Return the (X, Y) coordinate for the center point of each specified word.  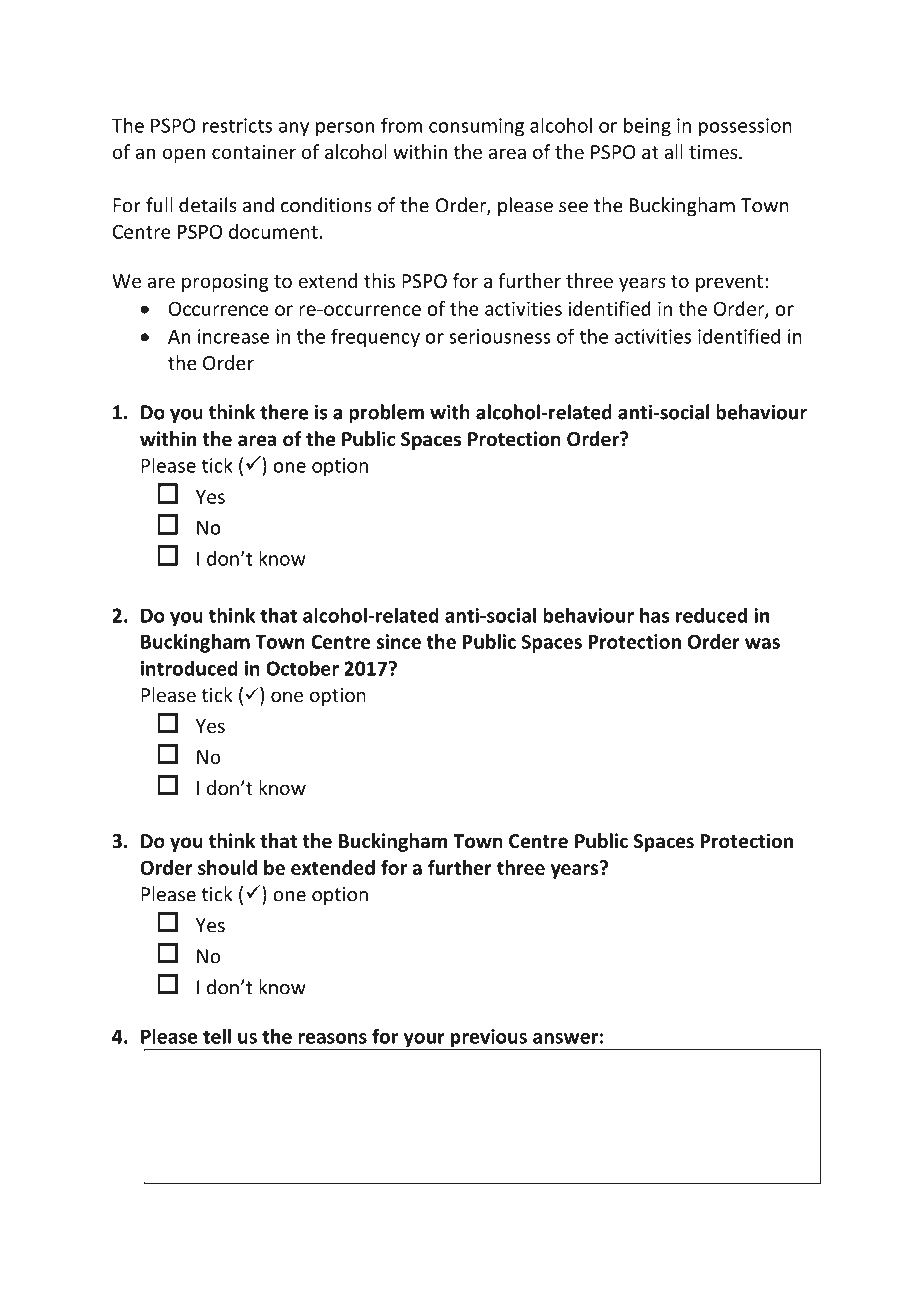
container (254, 152)
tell (217, 1036)
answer (565, 1038)
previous (488, 1039)
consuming (476, 127)
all (673, 151)
